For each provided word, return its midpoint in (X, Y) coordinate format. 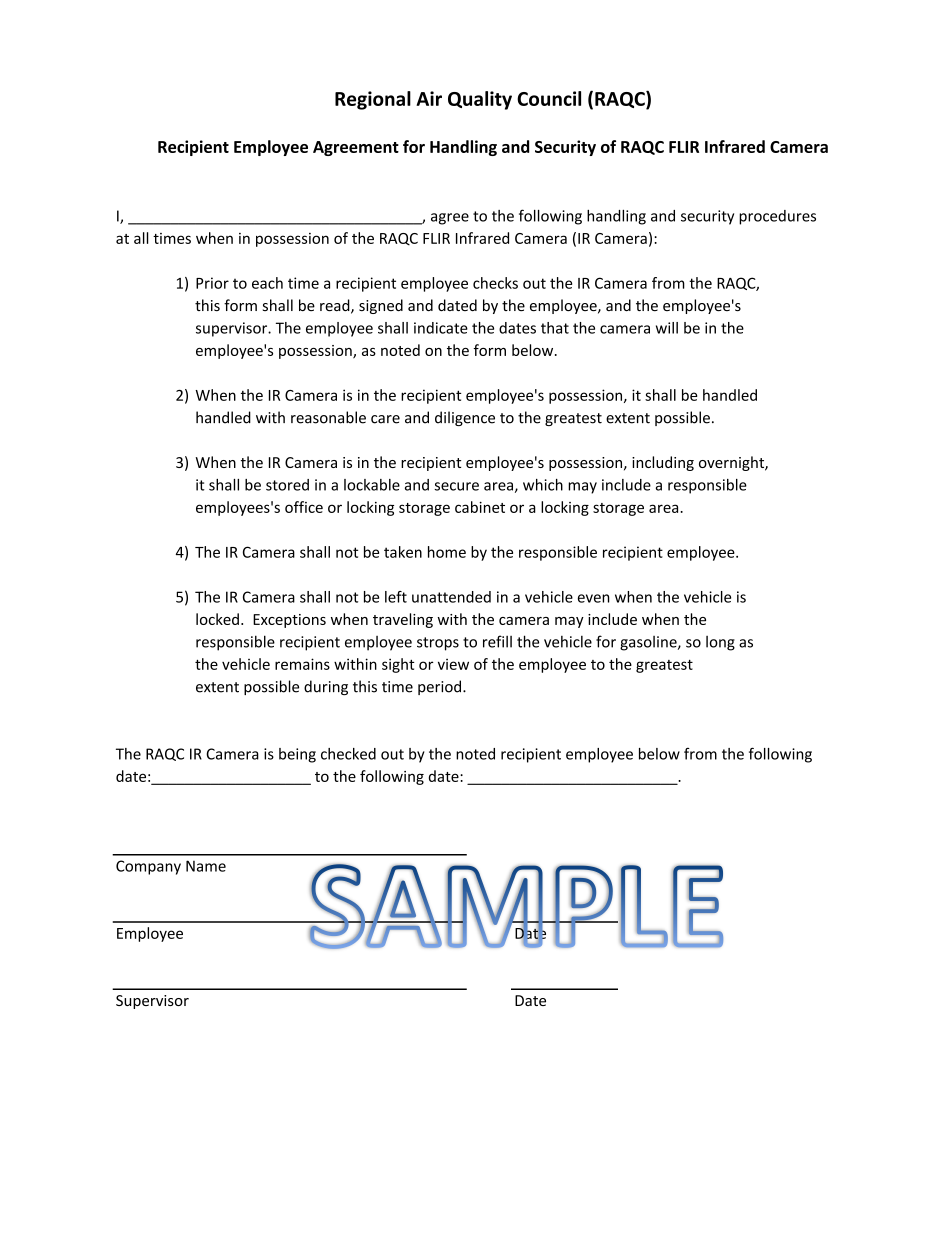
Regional (373, 100)
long (720, 643)
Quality (480, 100)
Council (549, 98)
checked (348, 754)
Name (206, 866)
